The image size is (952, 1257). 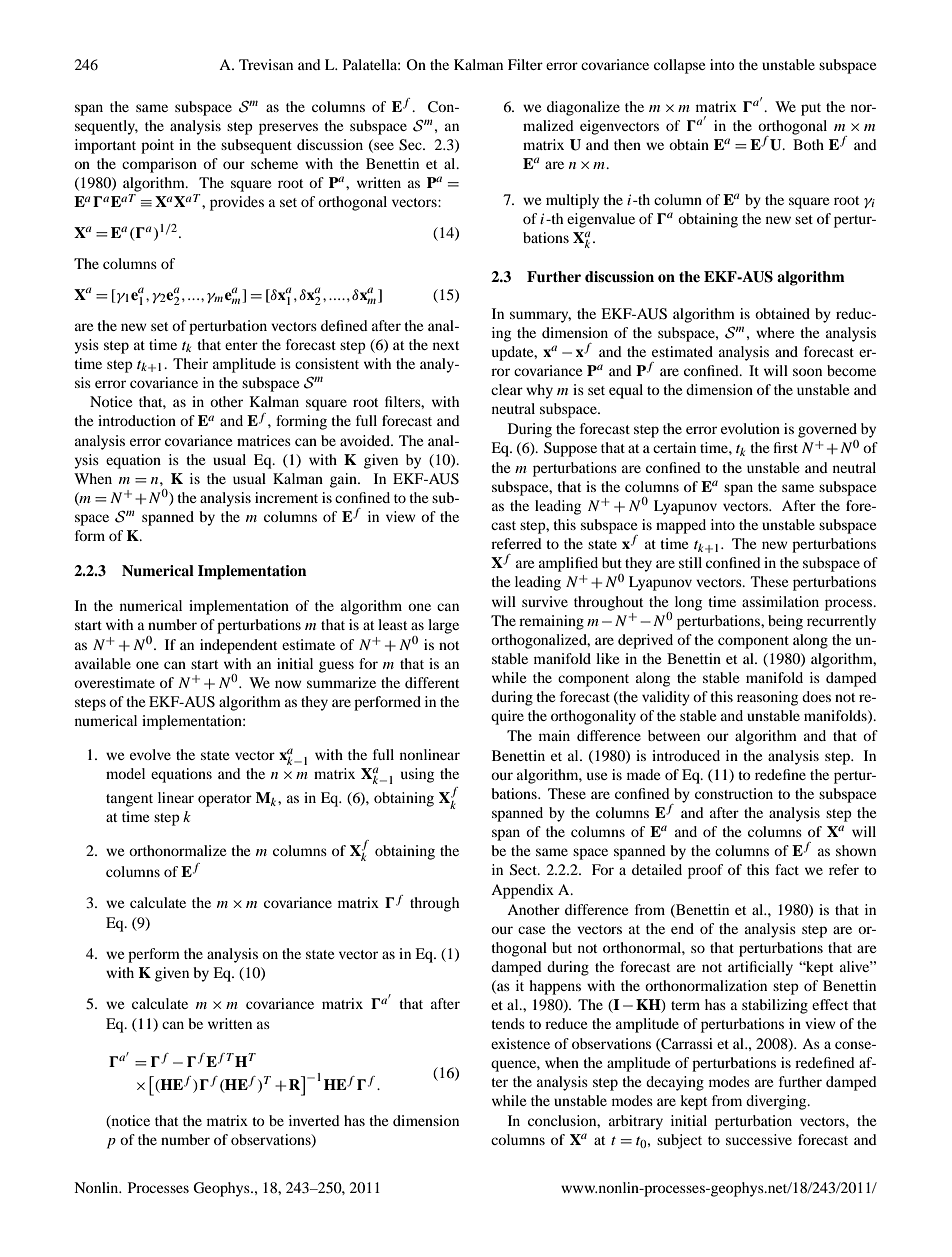 What do you see at coordinates (520, 1043) in the screenshot?
I see `existence` at bounding box center [520, 1043].
